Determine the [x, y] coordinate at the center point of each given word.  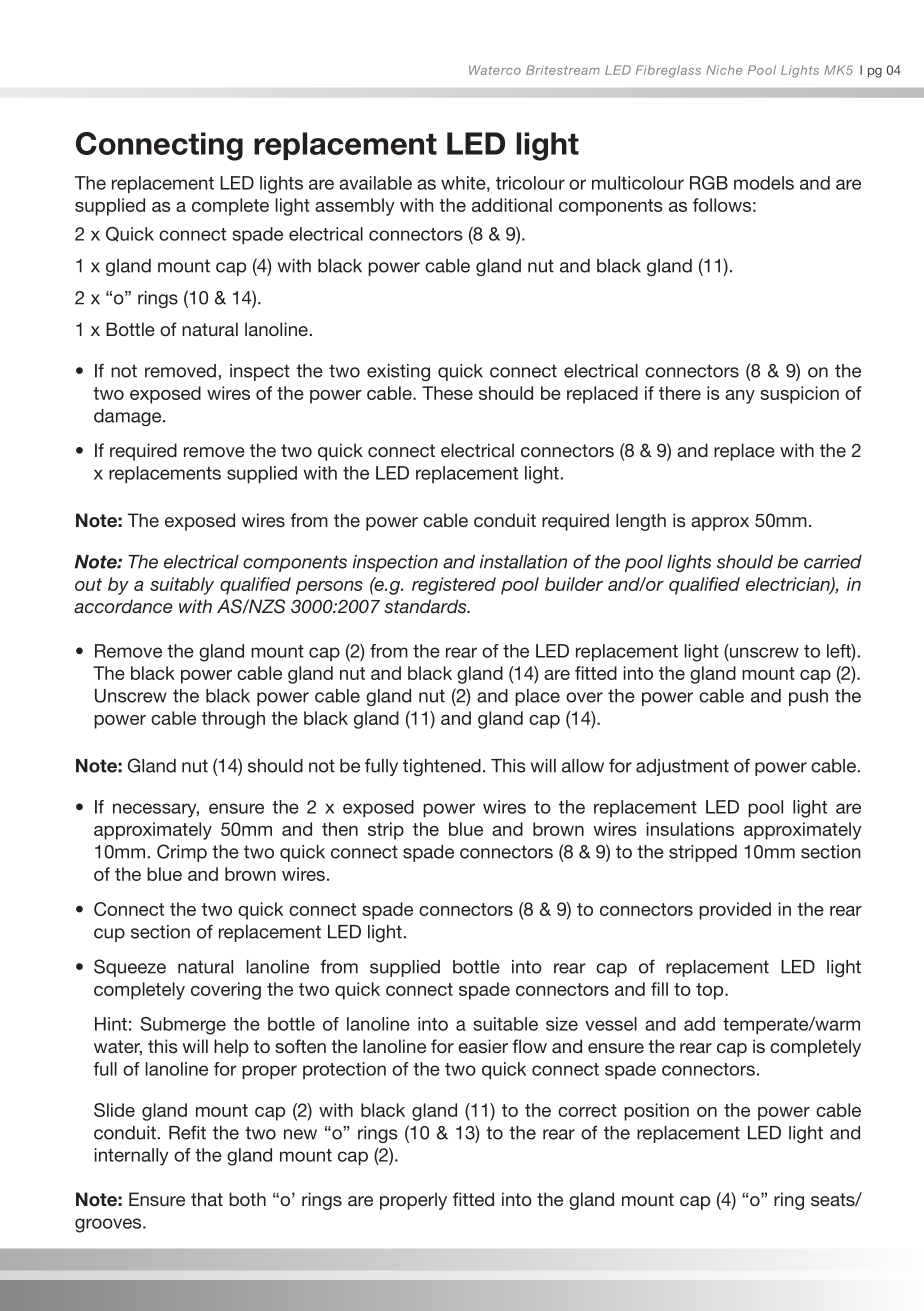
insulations [690, 829]
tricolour [530, 183]
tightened [442, 767]
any [740, 397]
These [447, 393]
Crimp [182, 853]
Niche [724, 70]
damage [129, 417]
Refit [187, 1132]
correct [587, 1110]
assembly [355, 207]
